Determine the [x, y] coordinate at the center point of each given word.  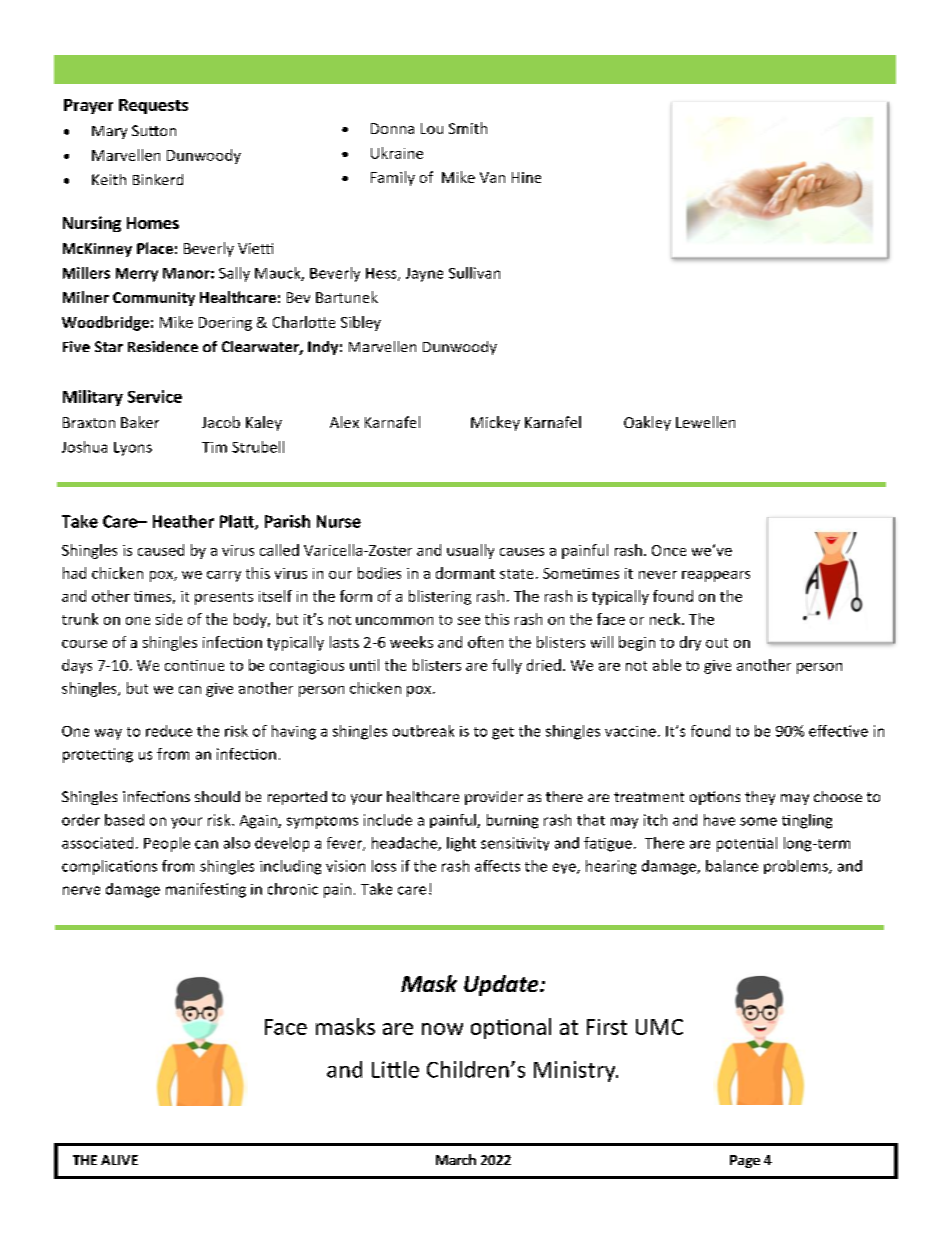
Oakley [647, 423]
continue [194, 665]
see [469, 621]
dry [690, 643]
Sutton [154, 130]
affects [497, 866]
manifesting [206, 890]
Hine [526, 177]
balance [732, 866]
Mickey [495, 423]
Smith [468, 128]
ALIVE [119, 1160]
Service [155, 396]
